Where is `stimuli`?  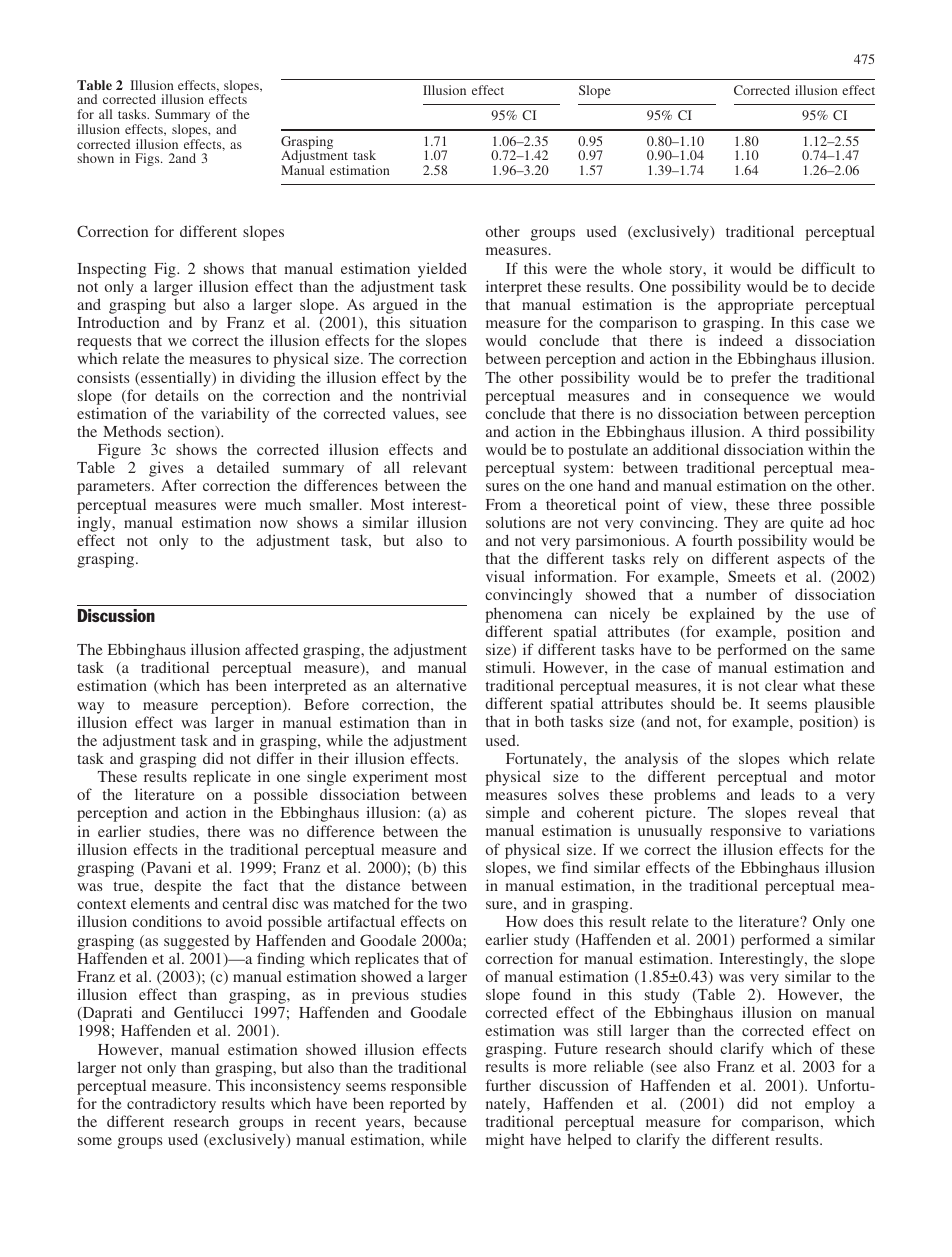
stimuli is located at coordinates (510, 667).
